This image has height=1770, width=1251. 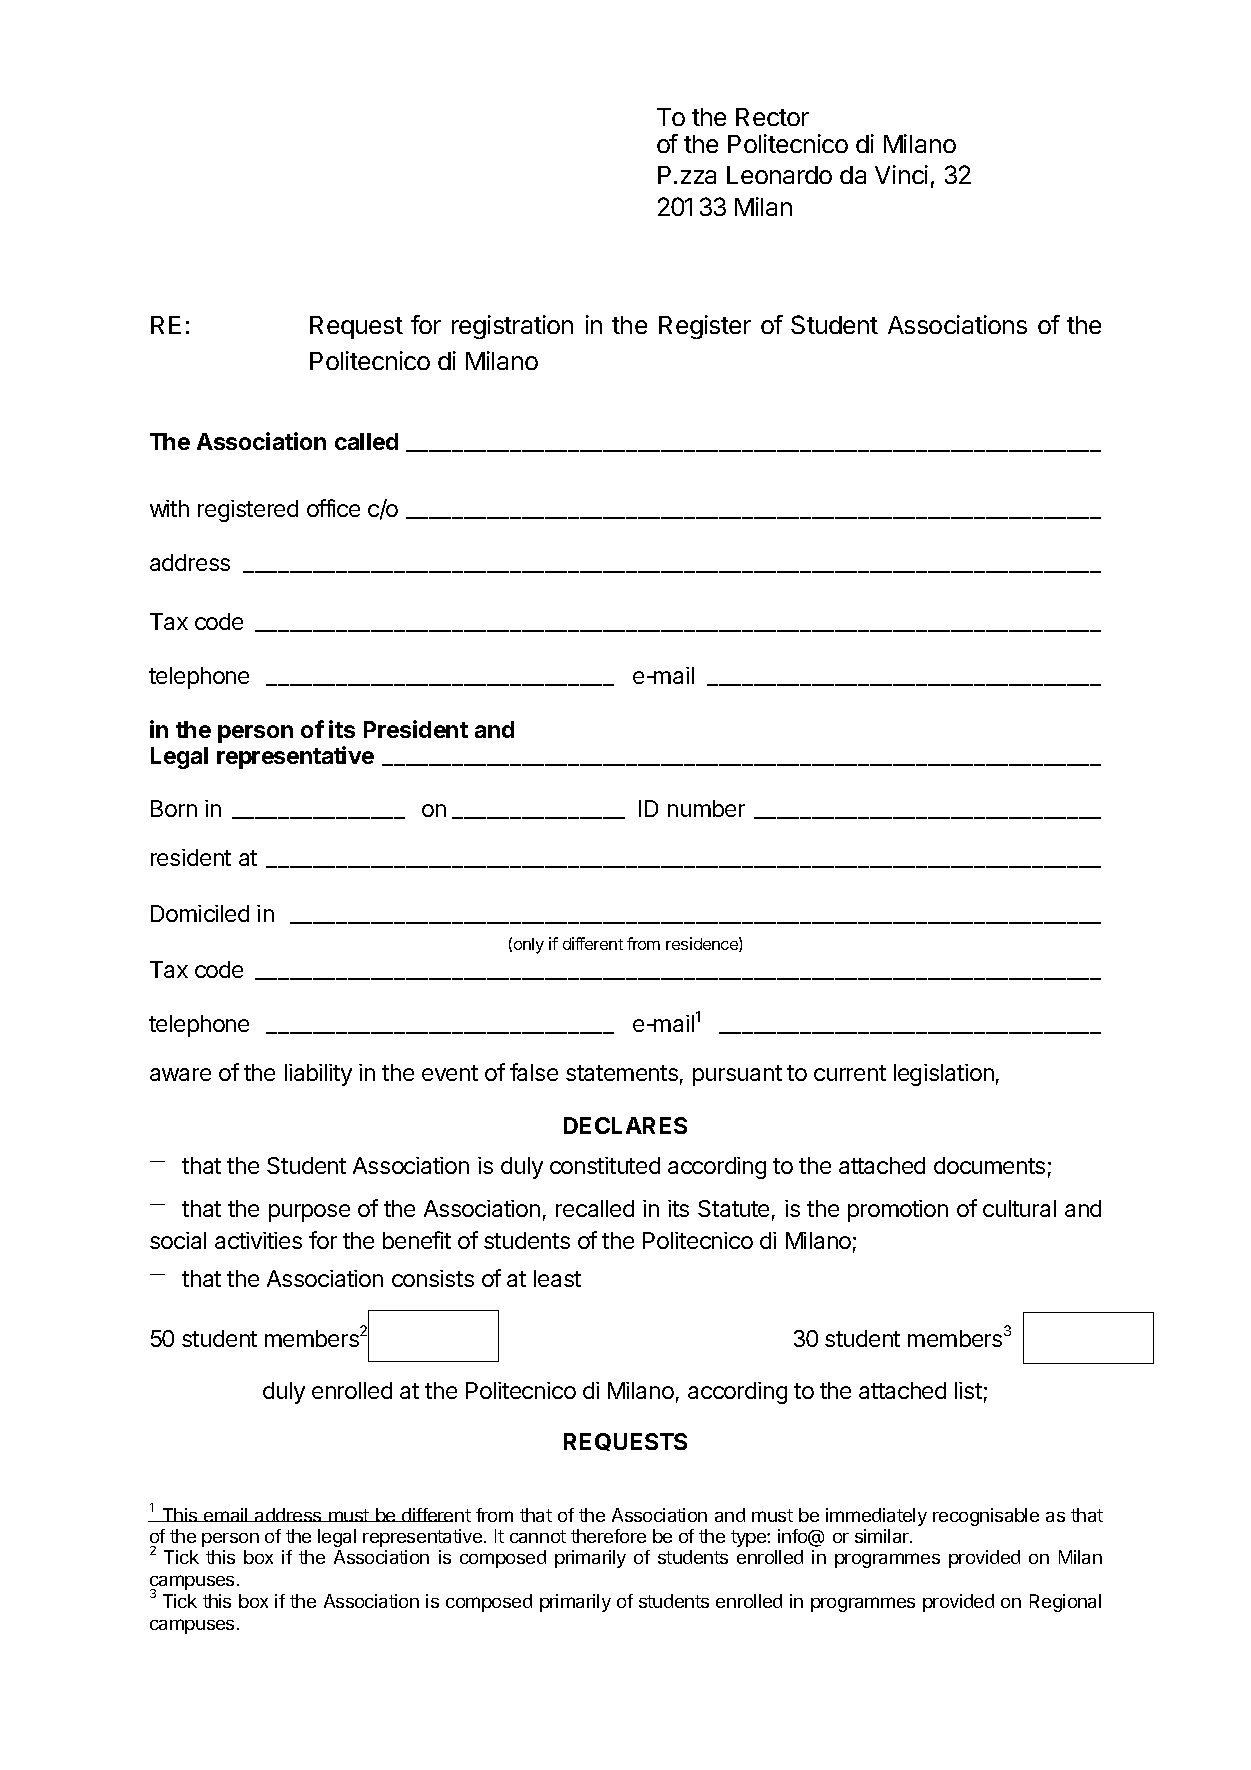 What do you see at coordinates (557, 1278) in the image?
I see `least` at bounding box center [557, 1278].
